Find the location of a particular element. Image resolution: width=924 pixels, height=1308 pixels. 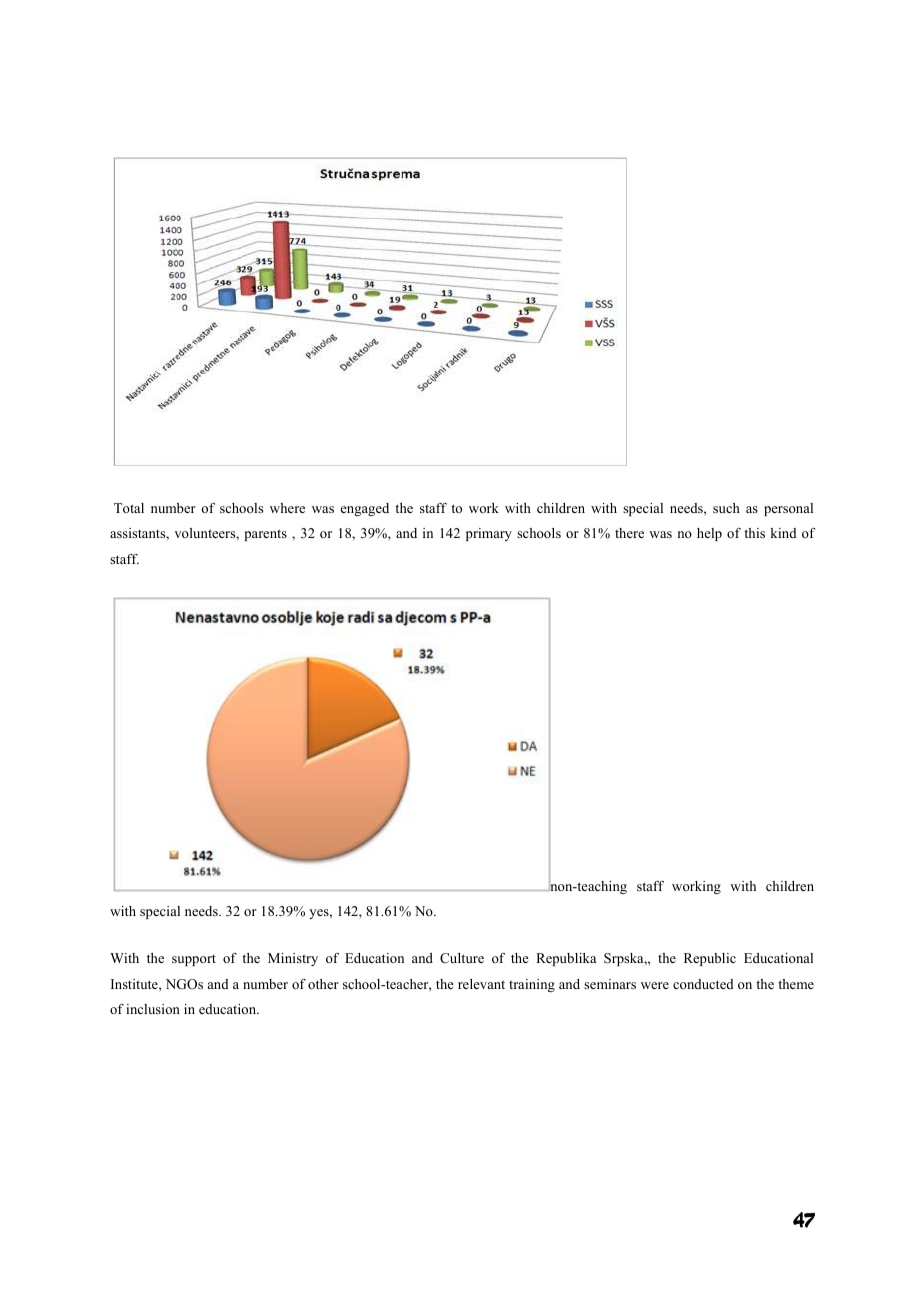

this is located at coordinates (754, 533).
